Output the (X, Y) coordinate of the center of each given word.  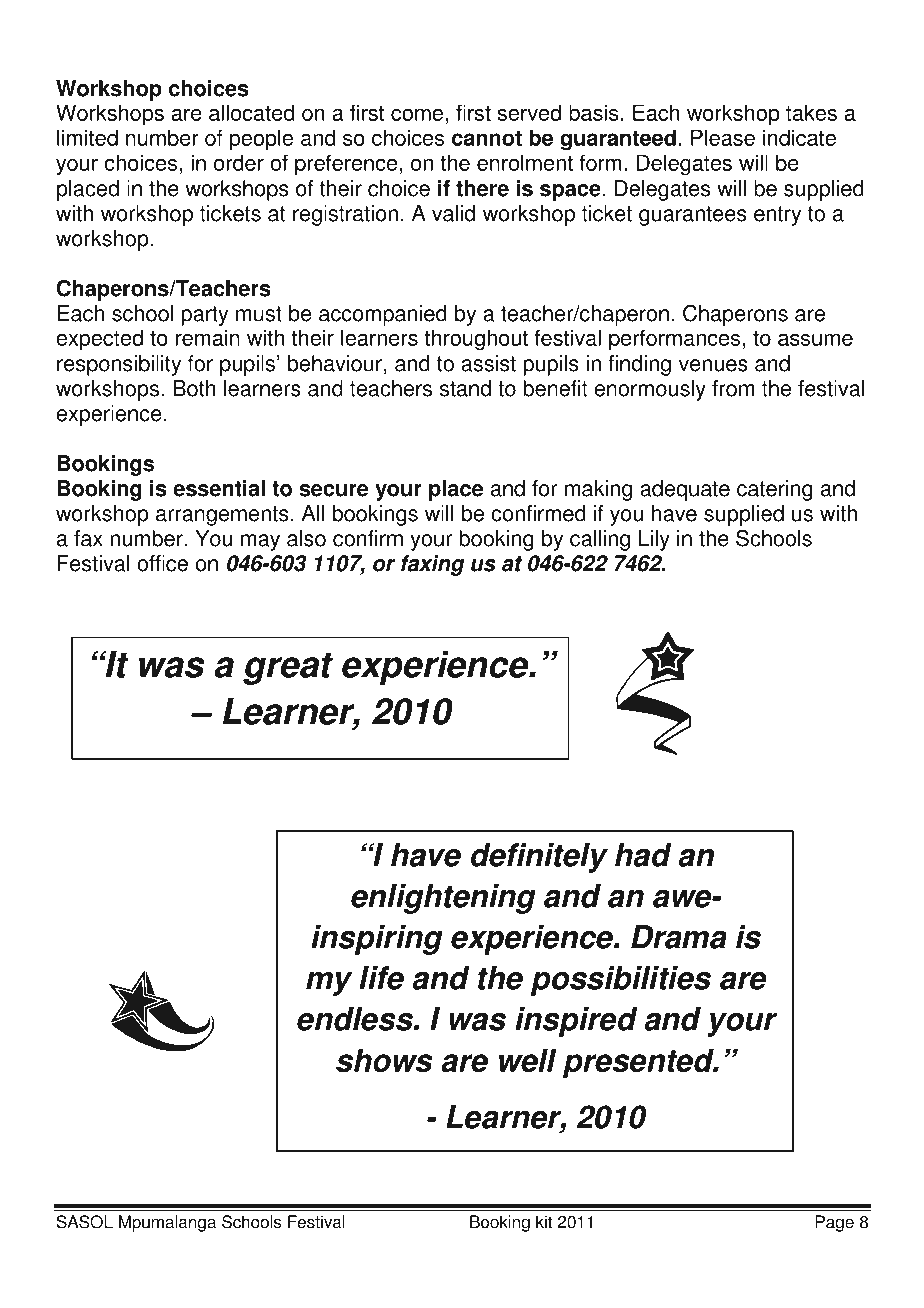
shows (384, 1060)
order (239, 162)
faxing (432, 565)
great (288, 669)
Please (723, 137)
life (381, 978)
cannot (487, 138)
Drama (679, 937)
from (733, 388)
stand (465, 388)
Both (194, 388)
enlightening (443, 899)
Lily (654, 540)
